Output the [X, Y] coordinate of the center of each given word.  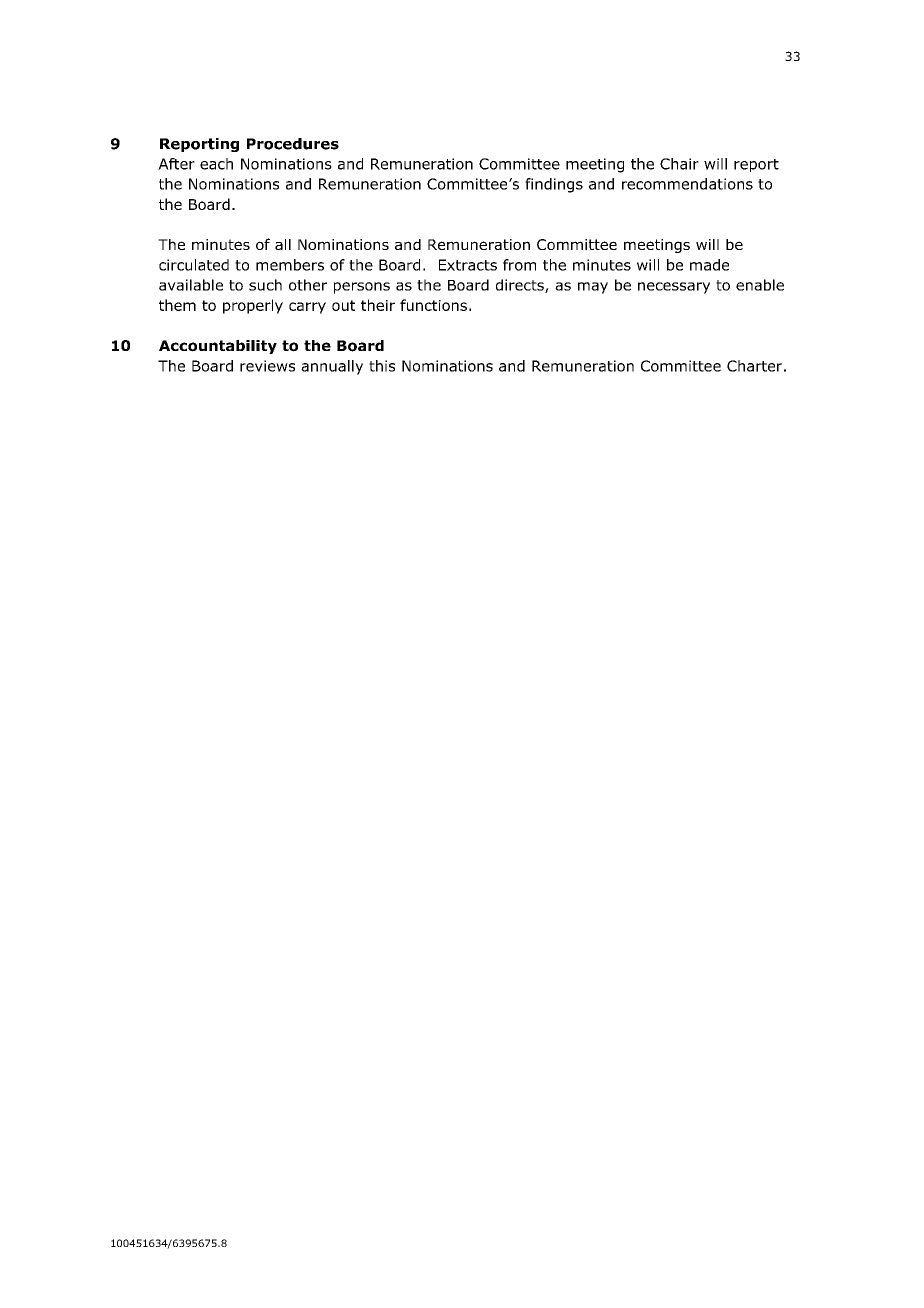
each [216, 164]
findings [554, 185]
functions [433, 305]
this [382, 366]
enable [760, 285]
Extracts [468, 265]
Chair [679, 164]
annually [332, 367]
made [709, 265]
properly [253, 306]
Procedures [293, 144]
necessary [674, 288]
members [290, 265]
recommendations [687, 184]
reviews [267, 366]
